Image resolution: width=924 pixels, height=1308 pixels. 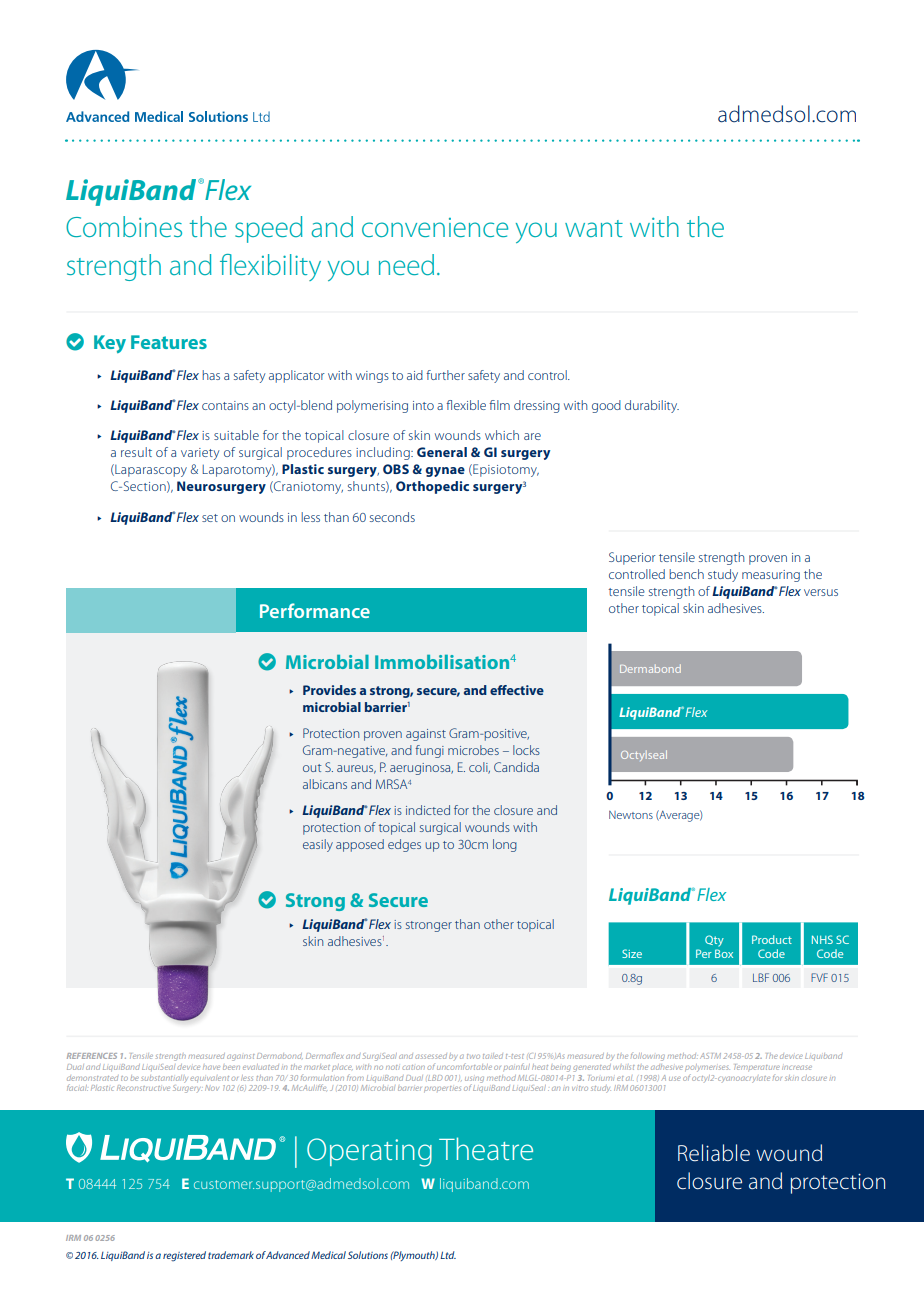 What do you see at coordinates (184, 1256) in the image?
I see `registered` at bounding box center [184, 1256].
